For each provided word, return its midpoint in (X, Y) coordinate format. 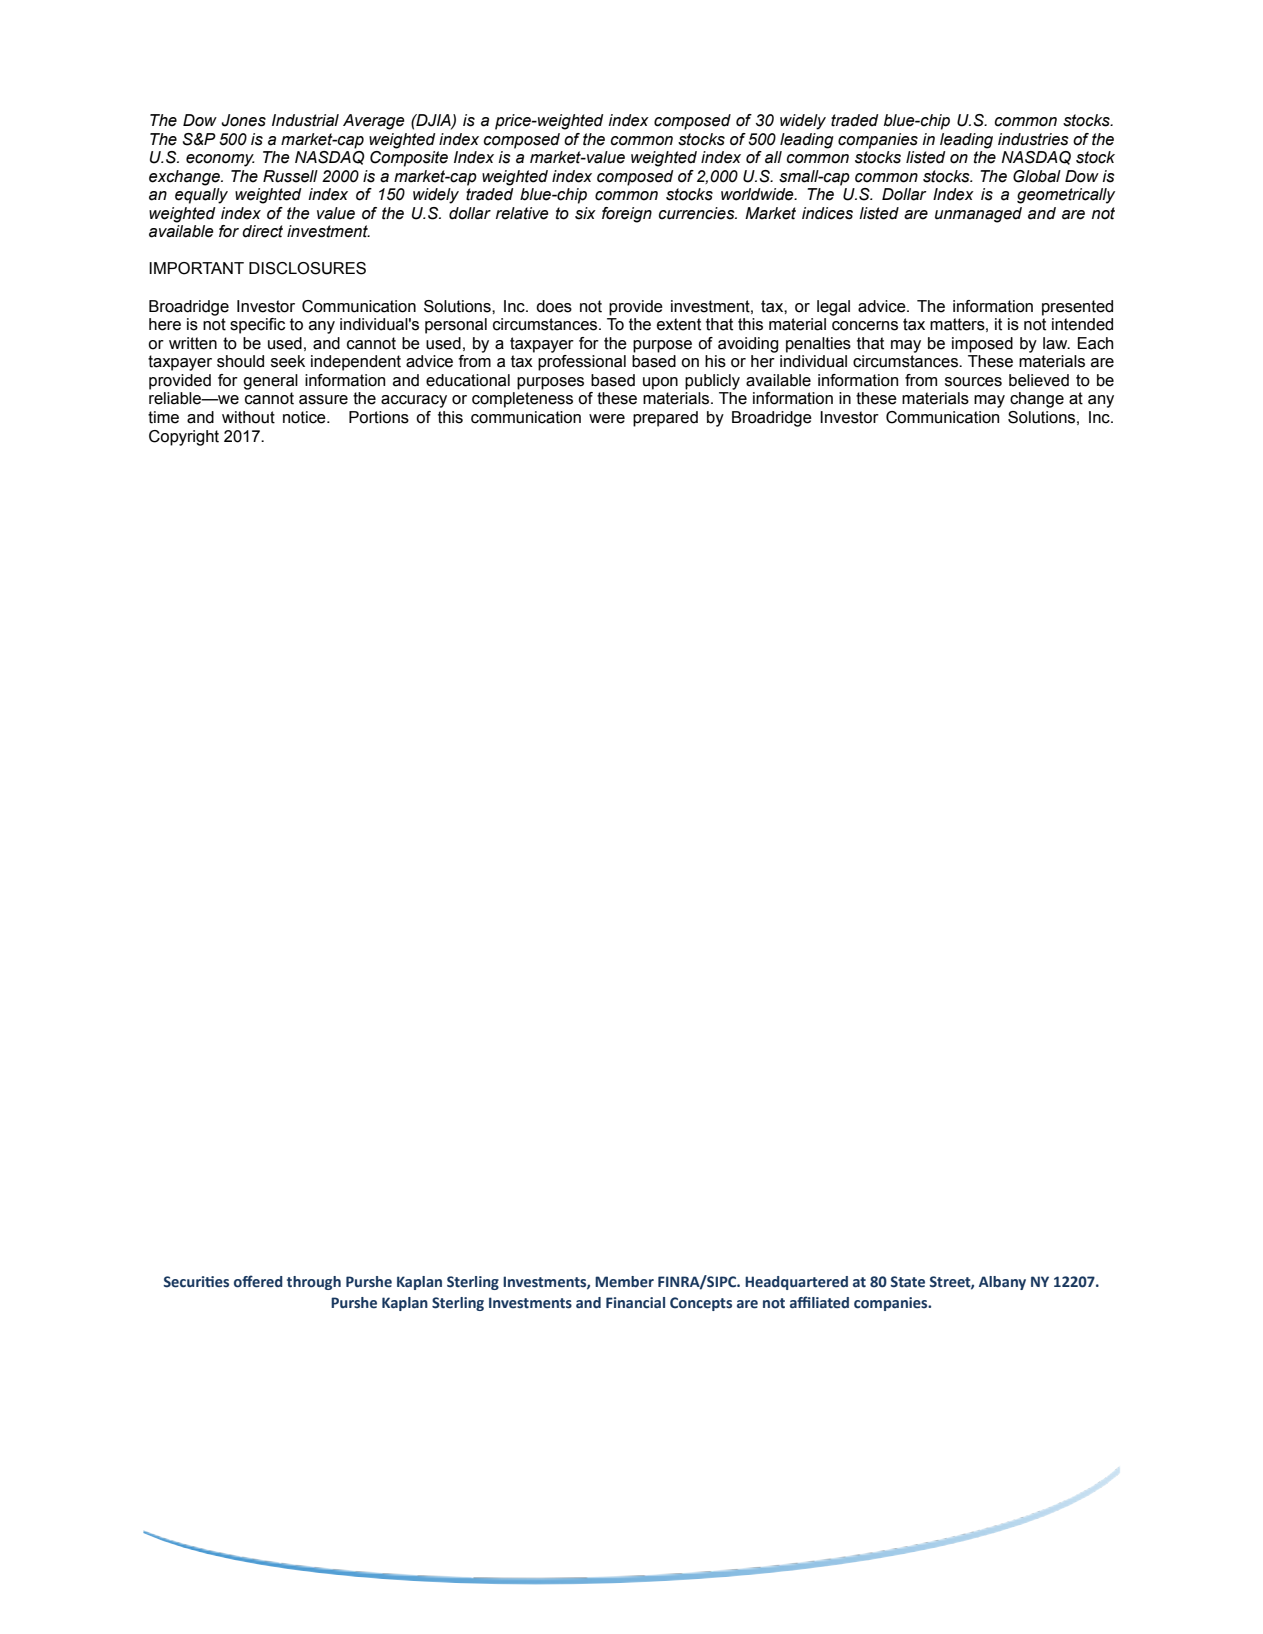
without (248, 417)
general (270, 382)
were (607, 419)
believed (1039, 380)
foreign (627, 215)
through (314, 1283)
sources (973, 382)
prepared (665, 419)
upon (660, 383)
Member (624, 1282)
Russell (290, 176)
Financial (635, 1303)
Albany (1002, 1283)
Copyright (184, 438)
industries (1033, 139)
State (908, 1282)
